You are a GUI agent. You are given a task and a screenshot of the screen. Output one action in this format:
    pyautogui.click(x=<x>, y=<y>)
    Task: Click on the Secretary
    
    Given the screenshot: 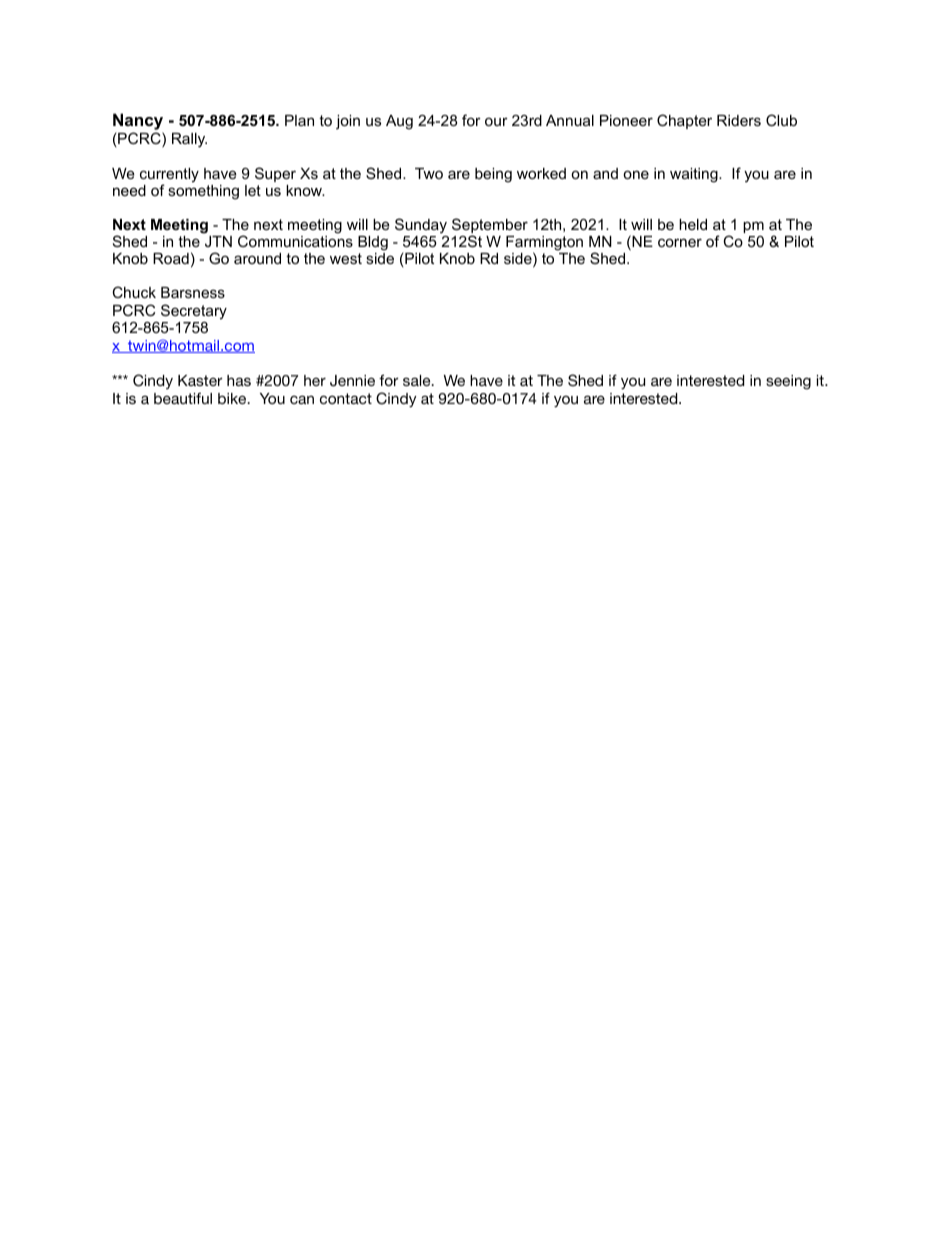 What is the action you would take?
    pyautogui.click(x=194, y=312)
